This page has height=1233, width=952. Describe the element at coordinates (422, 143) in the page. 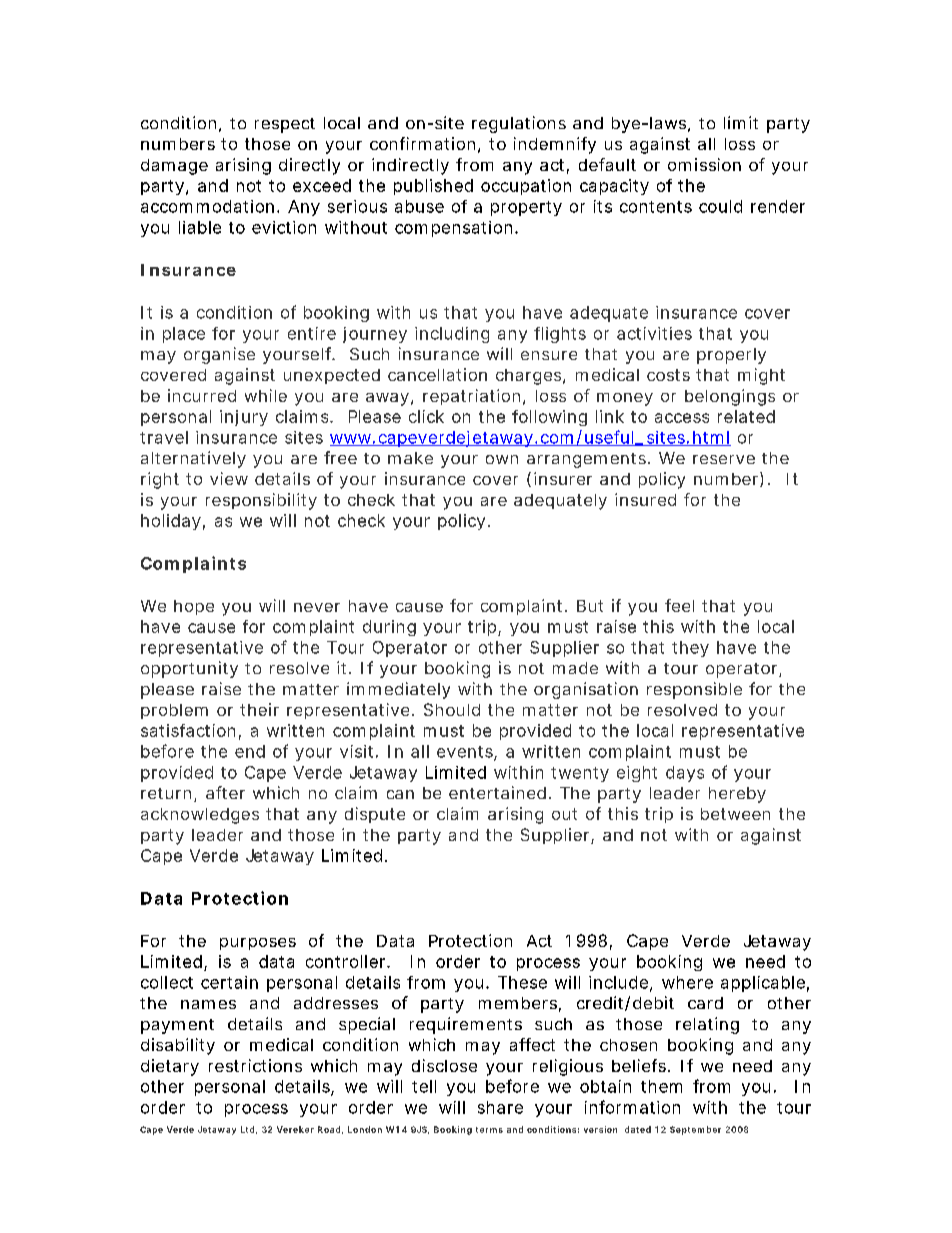

I see `confirmation` at that location.
